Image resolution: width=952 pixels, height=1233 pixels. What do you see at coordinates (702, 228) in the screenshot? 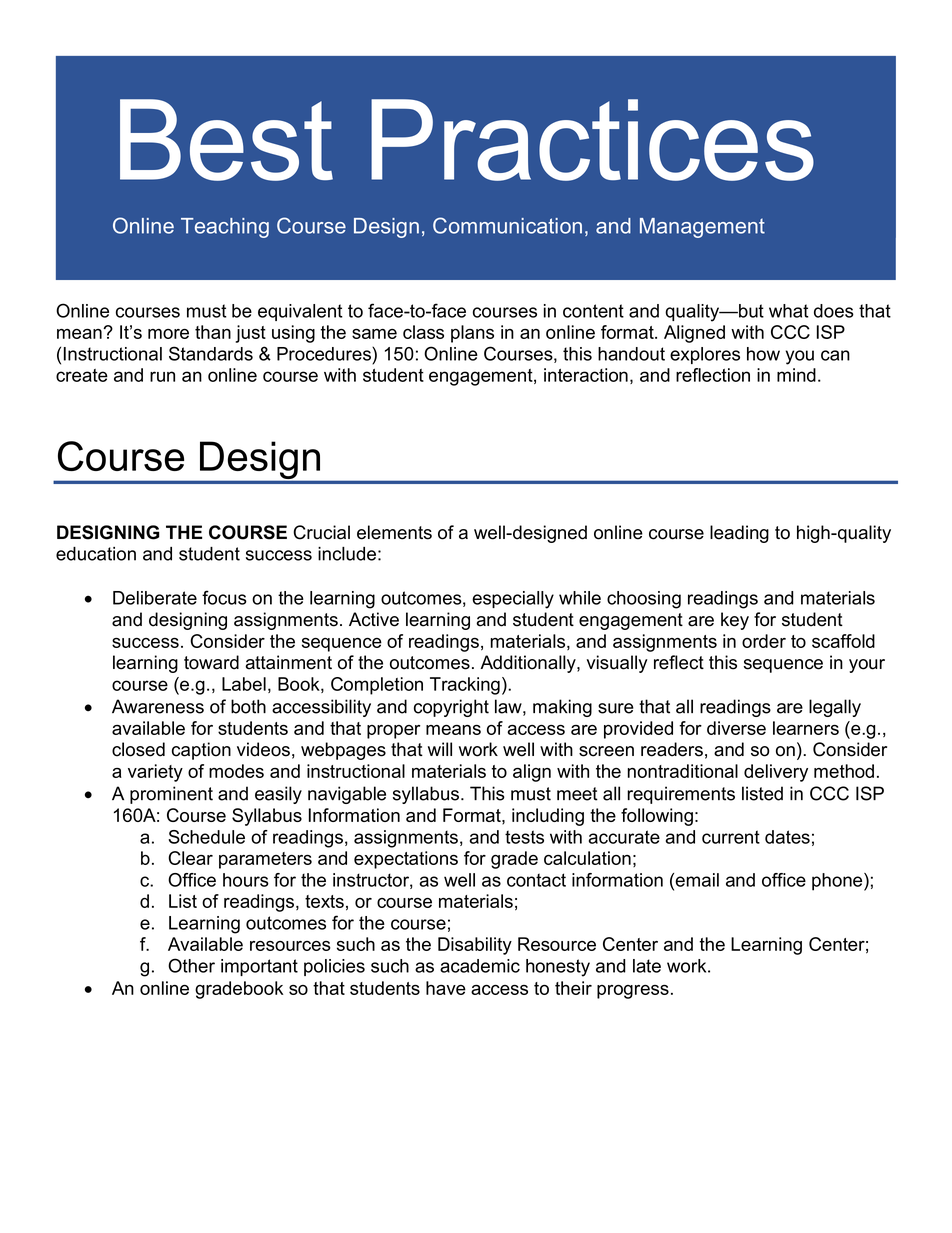
I see `Management` at bounding box center [702, 228].
